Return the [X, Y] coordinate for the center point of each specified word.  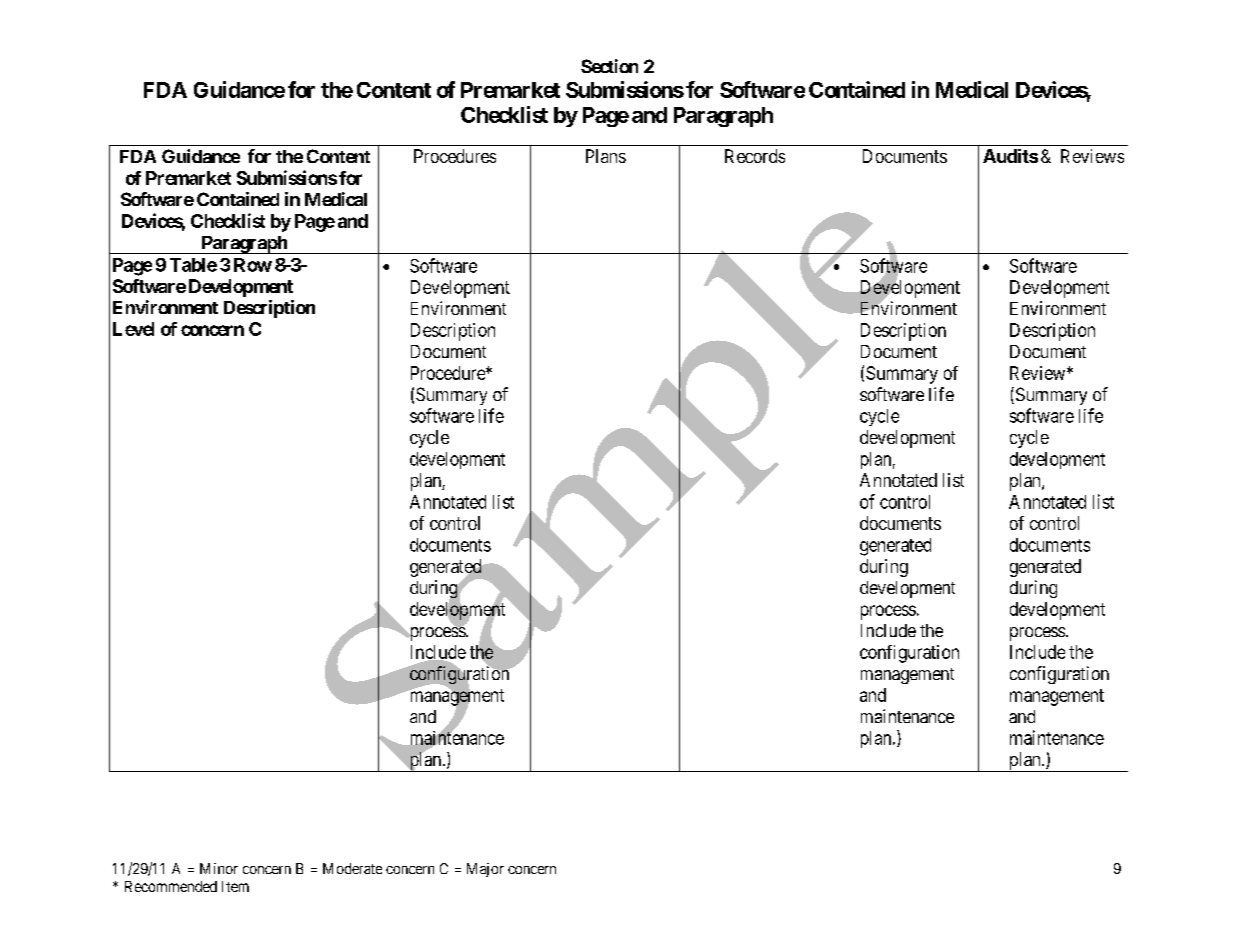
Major [485, 870]
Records [755, 156]
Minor [219, 868]
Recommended [171, 886]
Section [609, 66]
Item [235, 886]
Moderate [352, 868]
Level [133, 329]
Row [253, 265]
